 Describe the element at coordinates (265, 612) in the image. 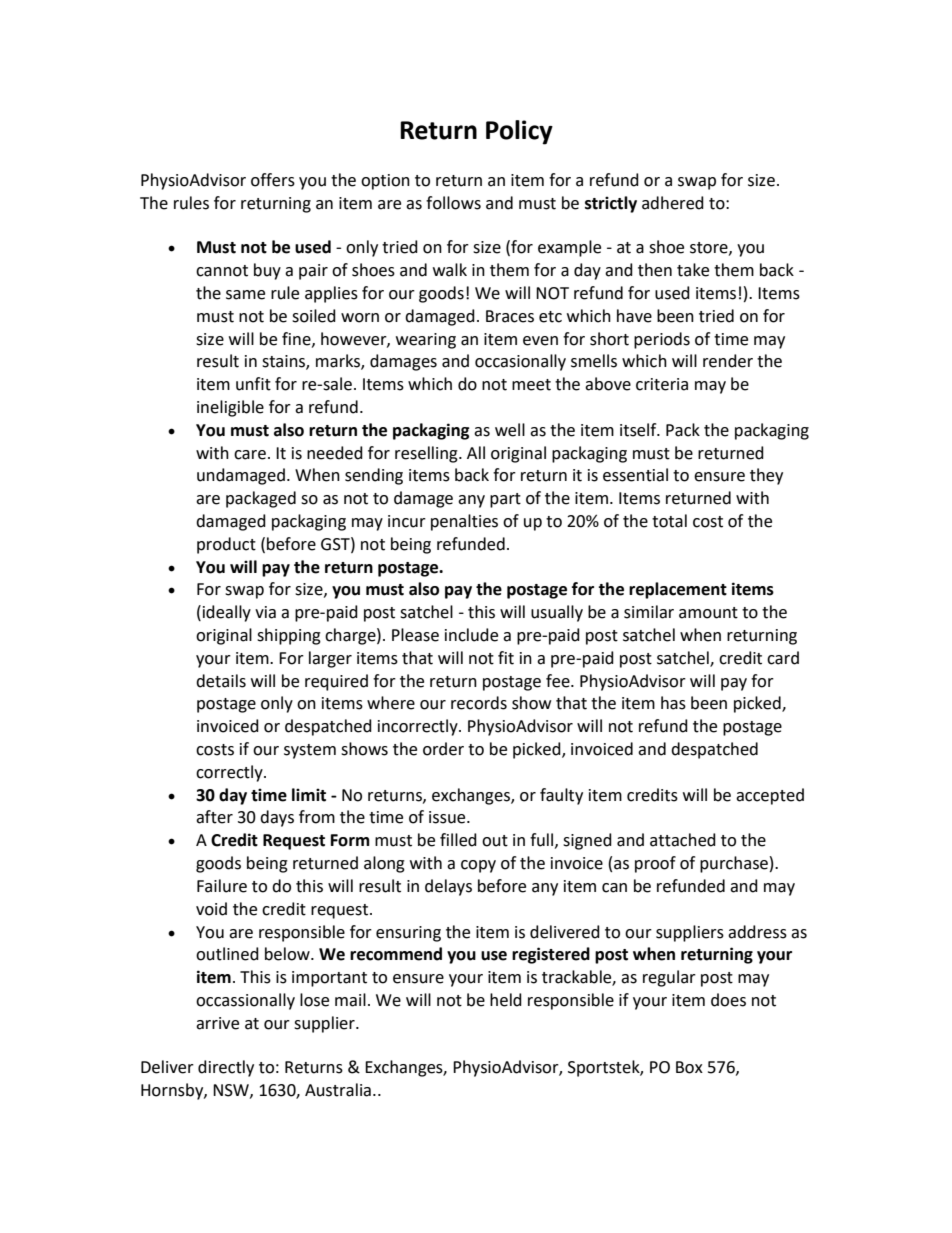

I see `via` at that location.
